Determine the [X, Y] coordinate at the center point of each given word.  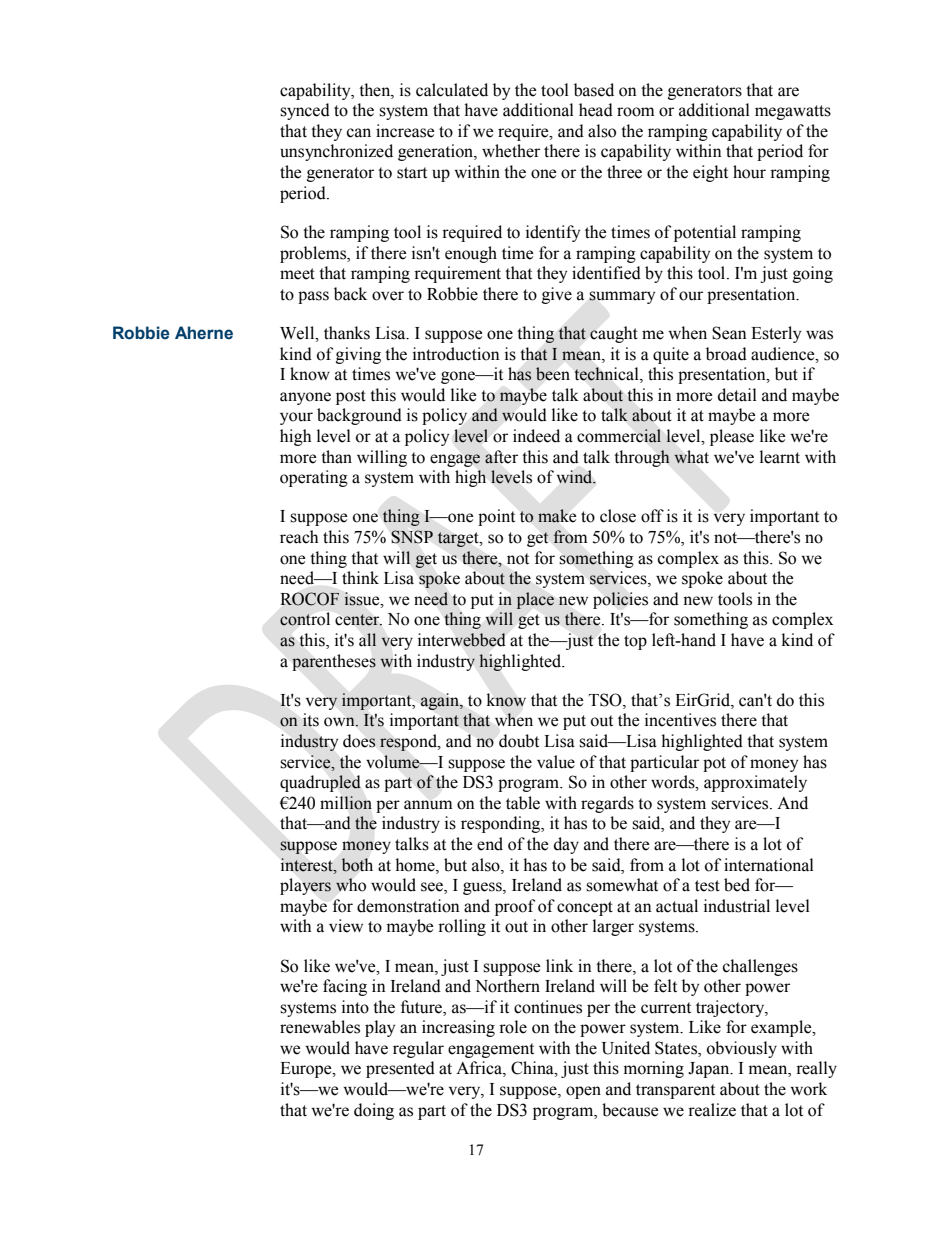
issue [363, 599]
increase [405, 131]
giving [358, 355]
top [635, 642]
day [566, 845]
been [553, 374]
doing [374, 1111]
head [596, 110]
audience [784, 354]
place [535, 600]
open [583, 1092]
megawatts [793, 112]
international [769, 865]
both [357, 865]
